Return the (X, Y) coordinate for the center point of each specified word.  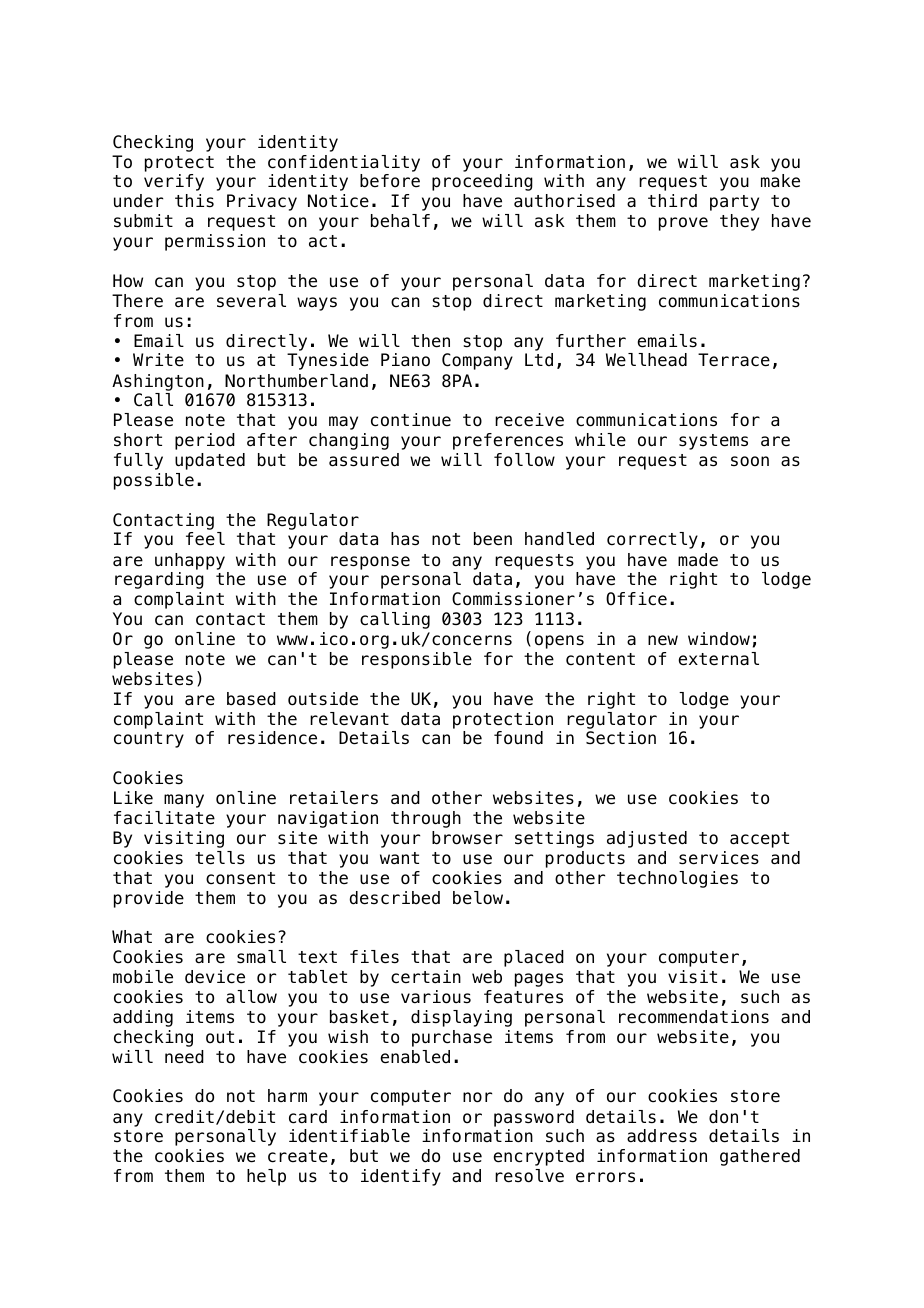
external (718, 659)
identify (401, 1177)
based (251, 699)
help (266, 1177)
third (672, 201)
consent (240, 878)
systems (713, 442)
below (478, 898)
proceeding (482, 182)
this (194, 201)
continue (411, 420)
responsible (417, 660)
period (205, 441)
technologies (677, 879)
